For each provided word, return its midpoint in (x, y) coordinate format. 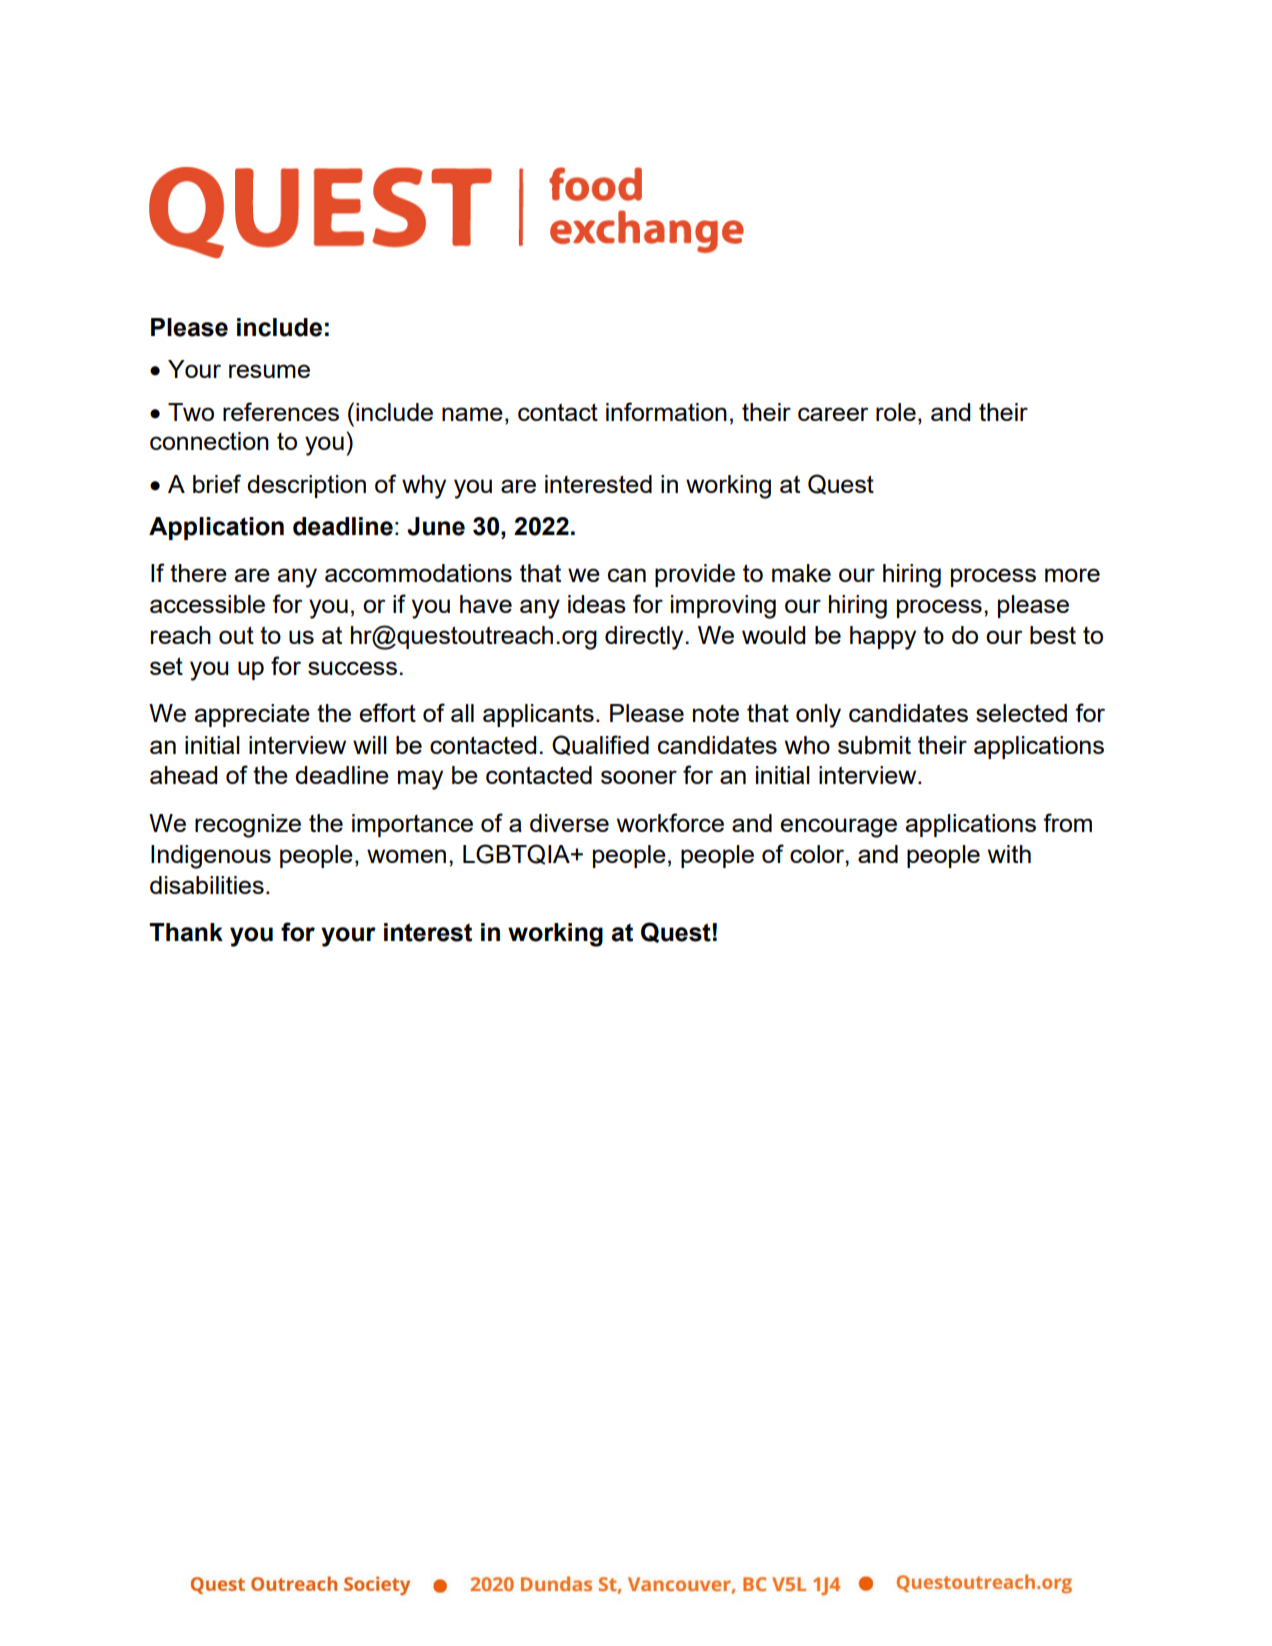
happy (883, 638)
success (352, 668)
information (666, 411)
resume (269, 371)
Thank (186, 932)
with (1009, 854)
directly (644, 638)
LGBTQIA (517, 854)
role (896, 412)
